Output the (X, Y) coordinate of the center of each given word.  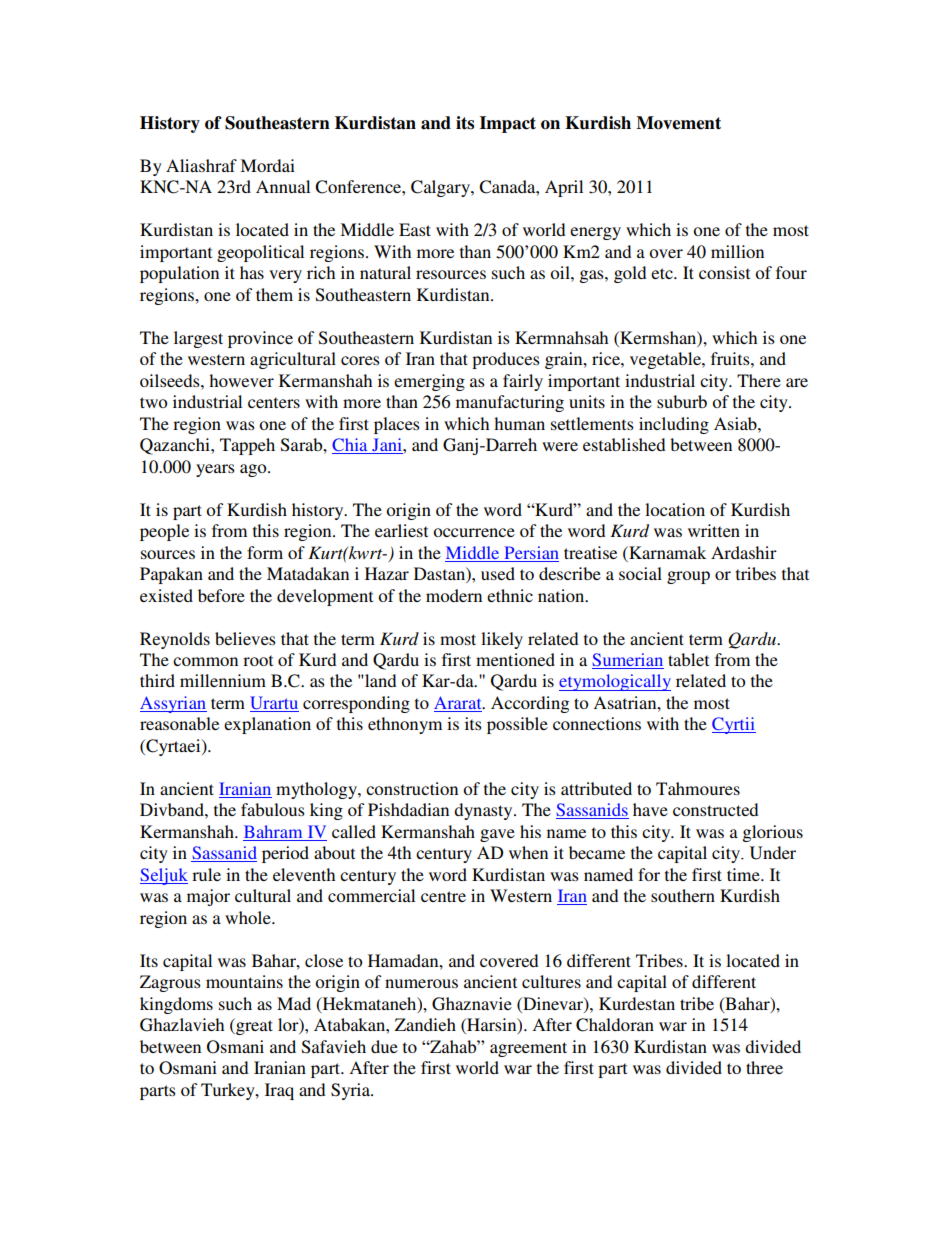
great (253, 1026)
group (688, 577)
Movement (678, 123)
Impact (508, 124)
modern (454, 595)
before (221, 595)
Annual (283, 186)
